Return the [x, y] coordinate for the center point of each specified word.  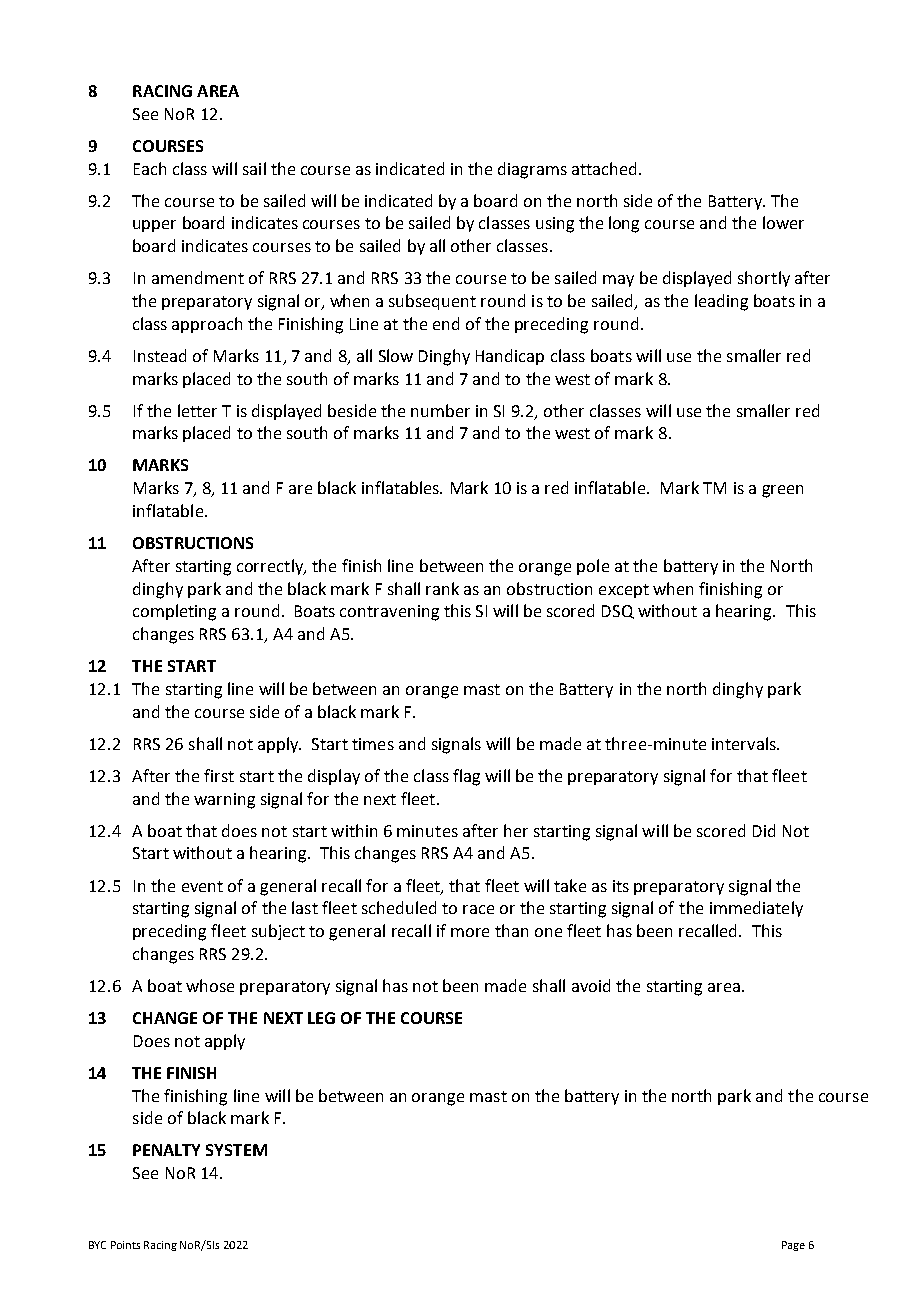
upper [154, 226]
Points [125, 1245]
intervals [745, 743]
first [219, 775]
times [373, 744]
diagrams [532, 170]
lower [783, 222]
